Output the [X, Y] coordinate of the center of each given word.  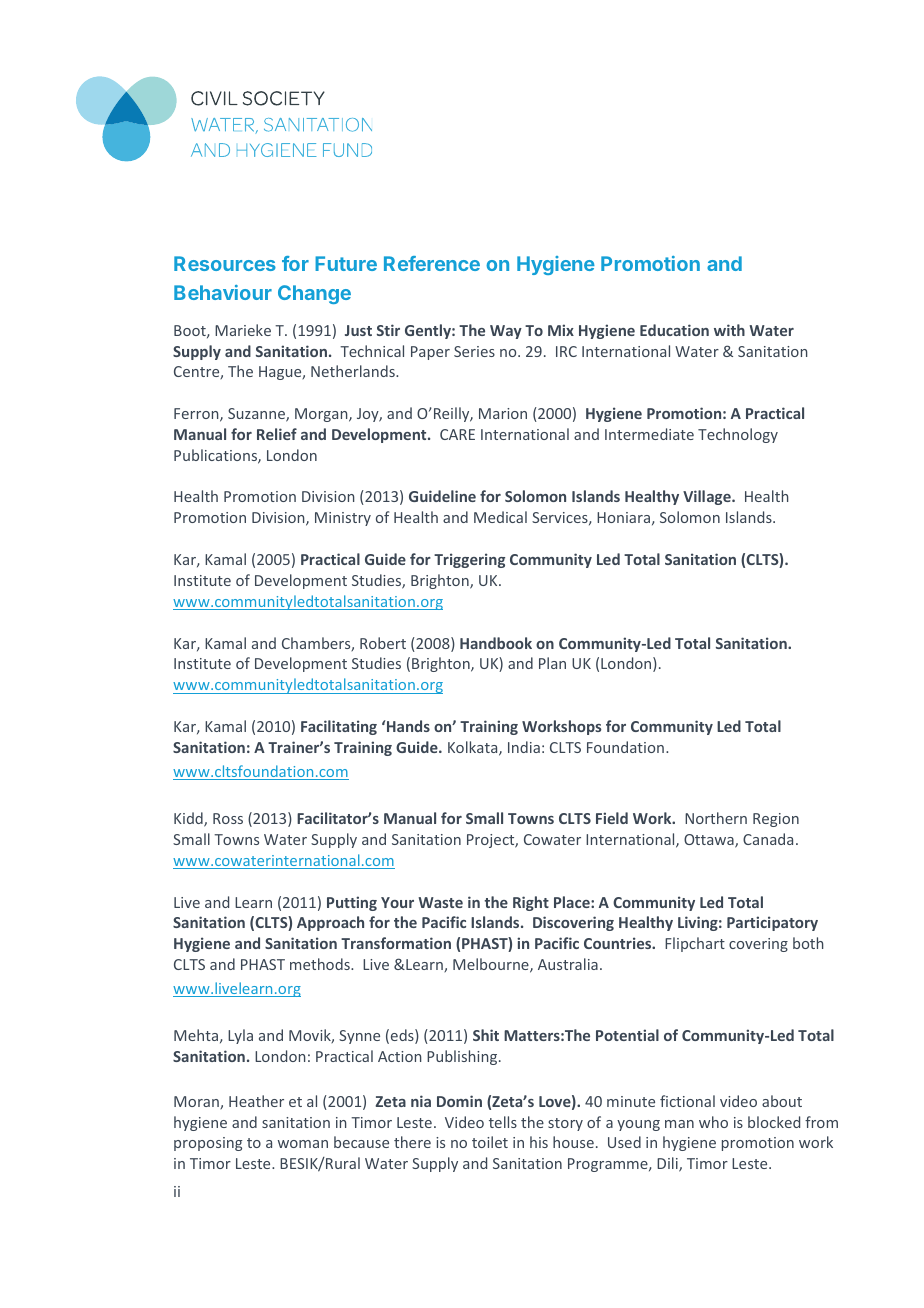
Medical [500, 517]
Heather [256, 1101]
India [524, 747]
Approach [330, 923]
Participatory [772, 923]
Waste [440, 902]
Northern [716, 818]
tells [503, 1122]
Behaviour [223, 292]
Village [708, 497]
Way [506, 332]
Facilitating [339, 727]
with [729, 330]
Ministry [343, 519]
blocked [774, 1122]
